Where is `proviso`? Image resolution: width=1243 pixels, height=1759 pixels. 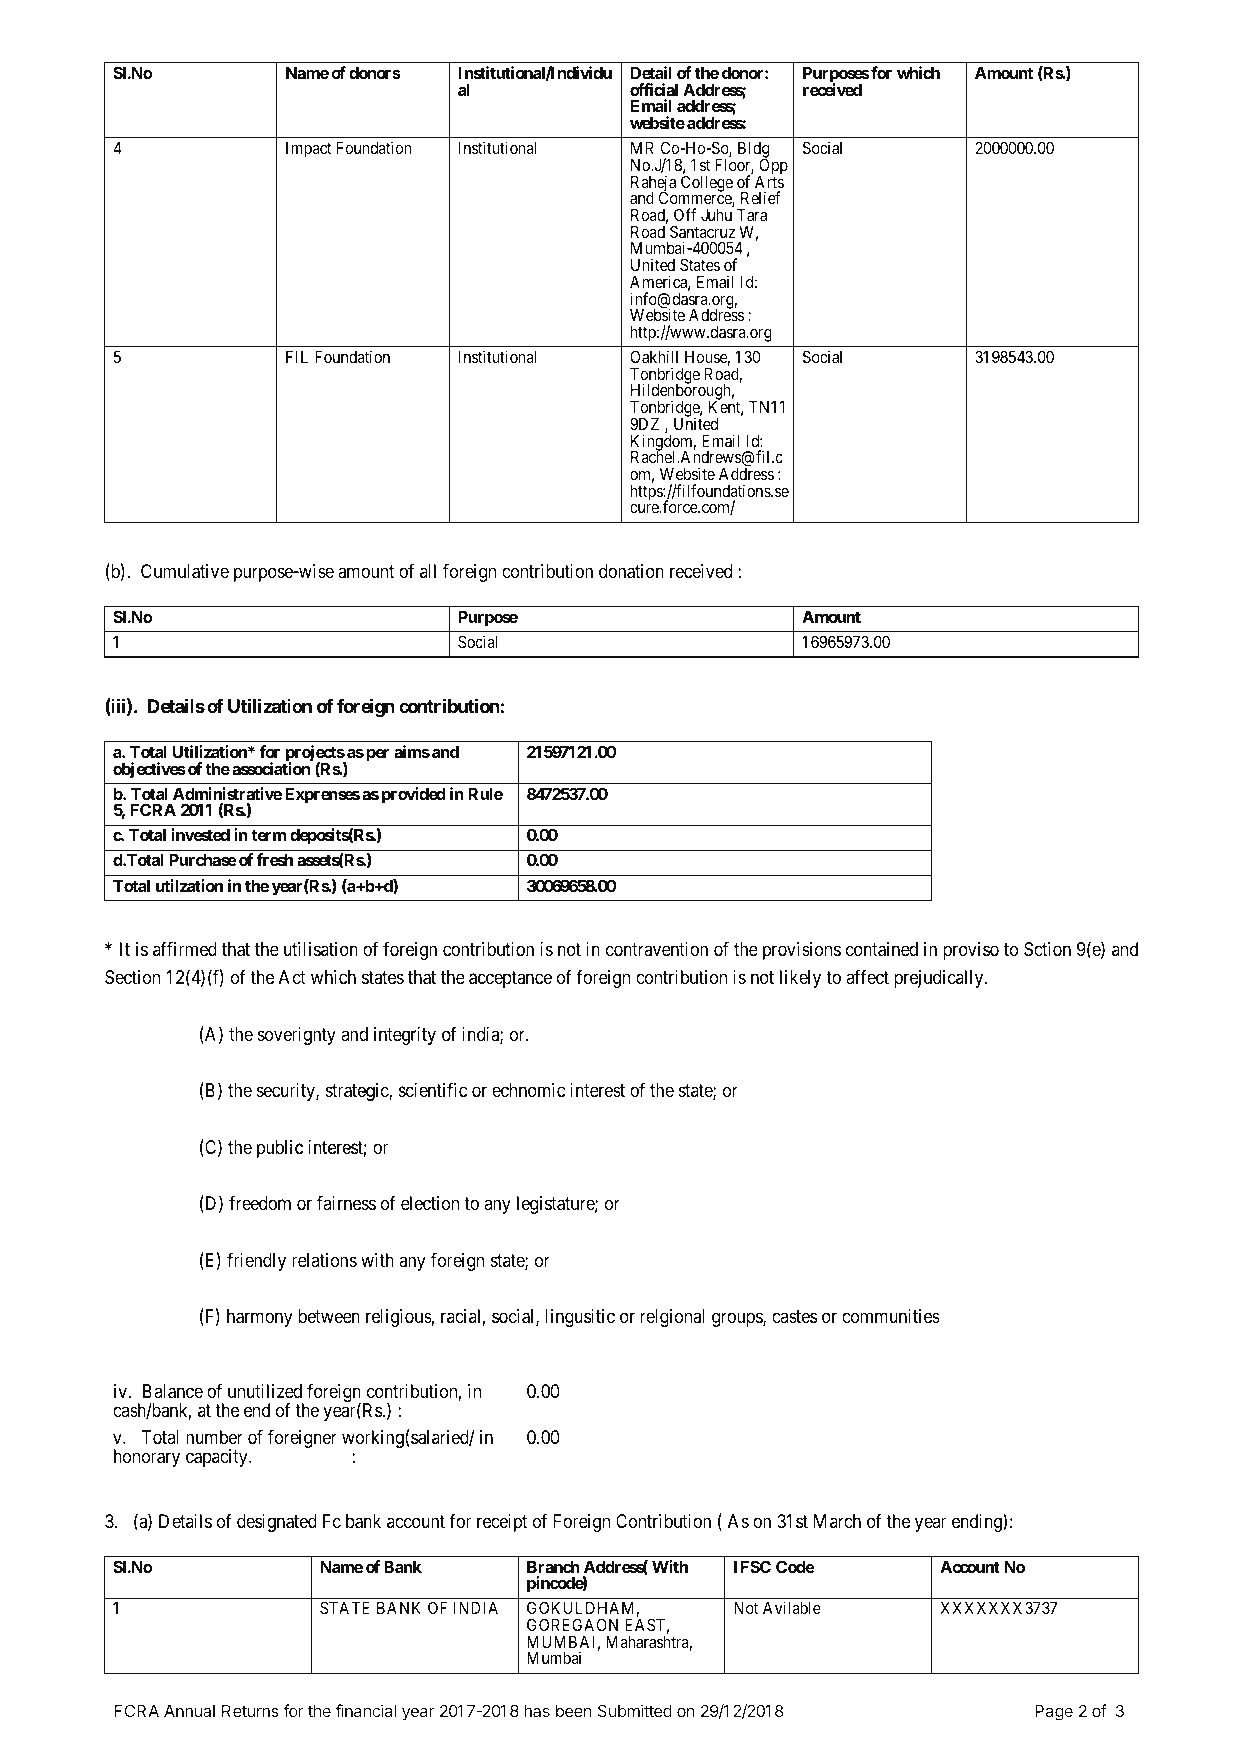
proviso is located at coordinates (971, 951).
